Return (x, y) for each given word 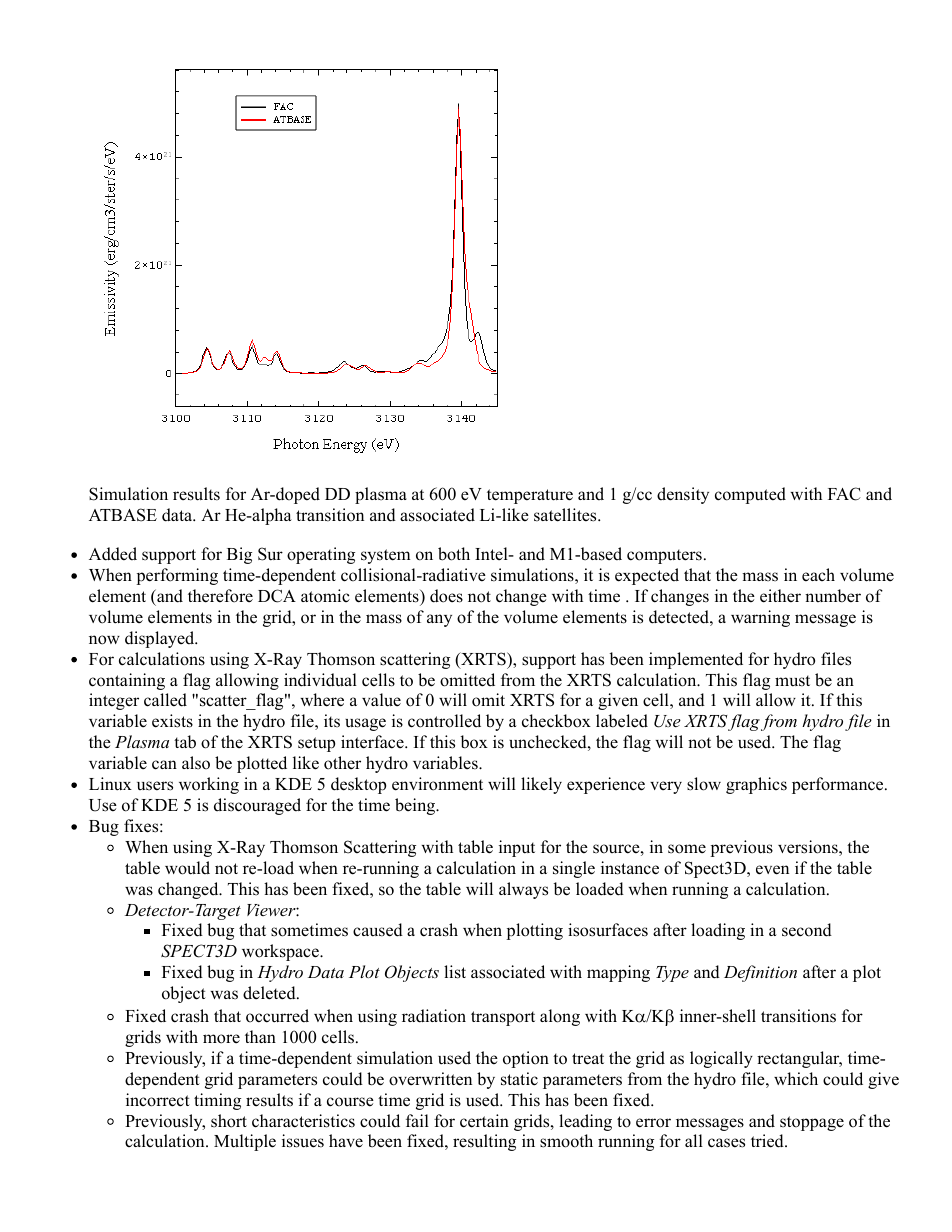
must (792, 681)
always (523, 890)
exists (172, 721)
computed (750, 495)
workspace (281, 952)
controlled (444, 721)
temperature (530, 496)
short (229, 1121)
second (807, 930)
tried (768, 1141)
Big (239, 555)
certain (484, 1121)
